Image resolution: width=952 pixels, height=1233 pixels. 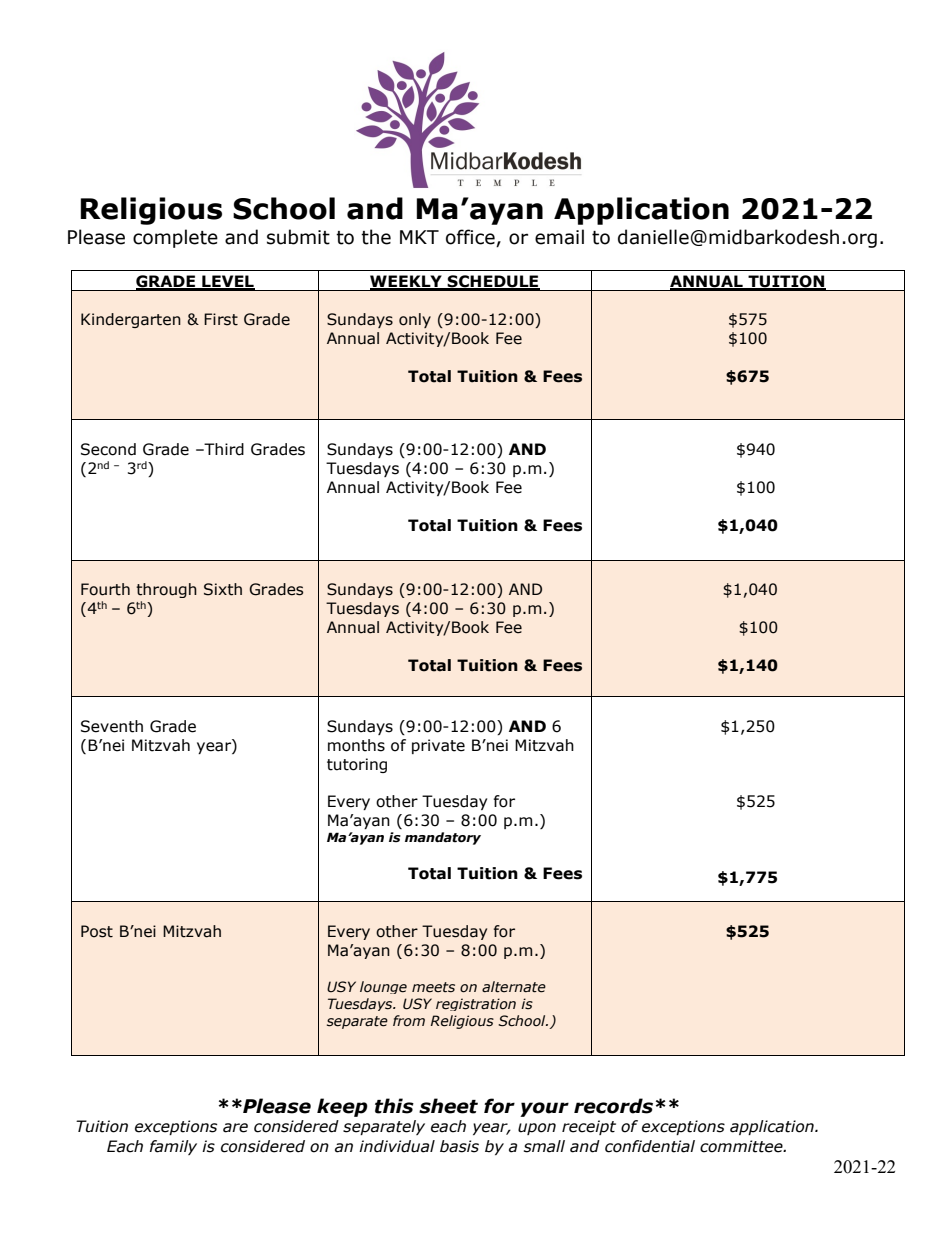 I want to click on MKT, so click(x=419, y=237).
